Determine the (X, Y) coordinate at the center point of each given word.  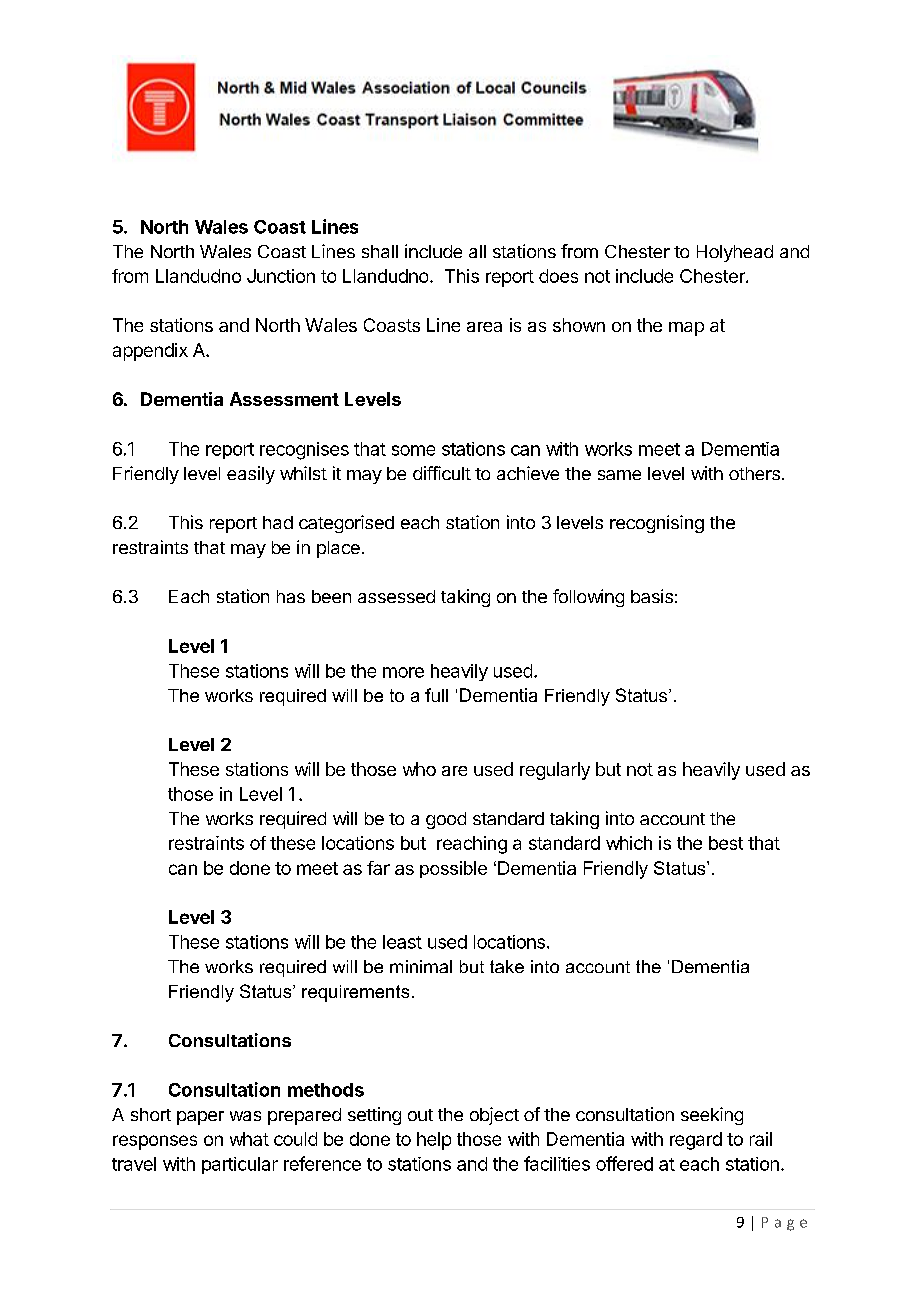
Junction (281, 276)
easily (251, 475)
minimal (421, 966)
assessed (396, 596)
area (484, 327)
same (619, 475)
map (686, 329)
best (726, 843)
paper (200, 1118)
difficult (442, 473)
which (629, 843)
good (446, 820)
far (378, 868)
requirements (355, 993)
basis (652, 596)
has (291, 596)
